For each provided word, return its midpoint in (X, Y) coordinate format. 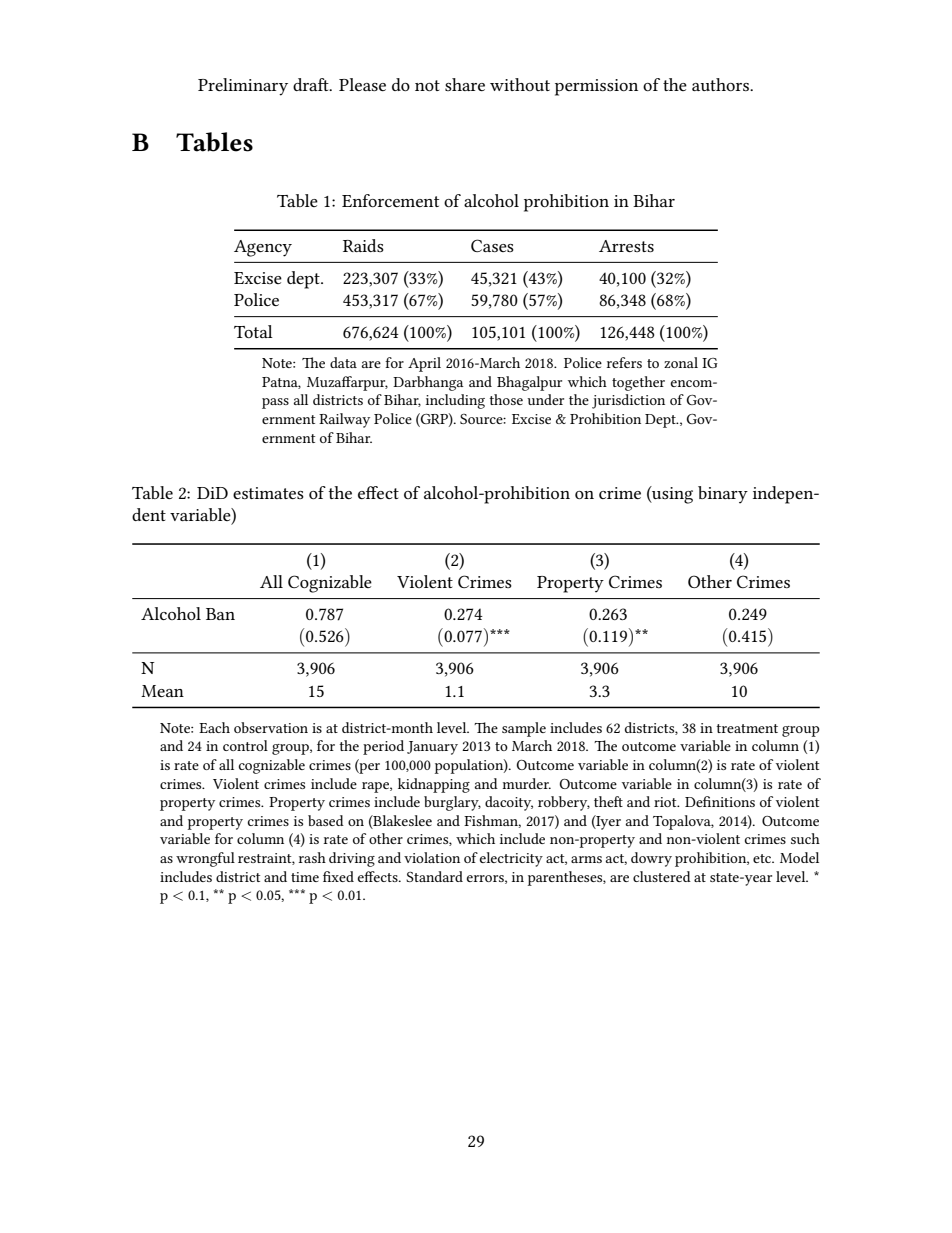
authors (721, 84)
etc (763, 858)
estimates (268, 493)
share (465, 84)
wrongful (205, 859)
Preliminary (243, 87)
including (455, 401)
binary (723, 495)
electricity (511, 859)
